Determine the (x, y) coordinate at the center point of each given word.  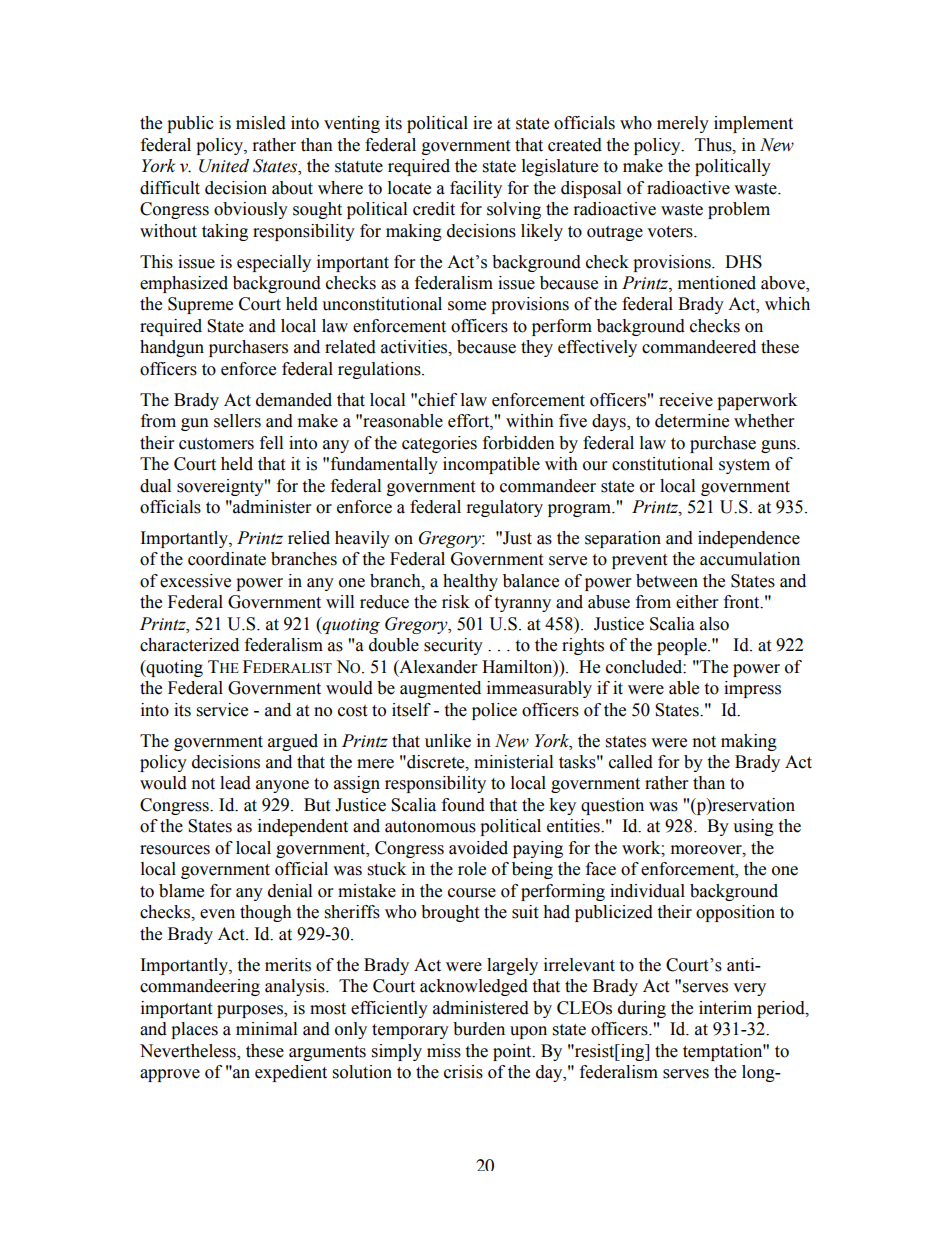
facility (476, 189)
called (631, 762)
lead (235, 783)
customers (216, 444)
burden (479, 1029)
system (744, 466)
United (224, 166)
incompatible (491, 465)
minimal (266, 1029)
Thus (714, 145)
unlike (448, 741)
